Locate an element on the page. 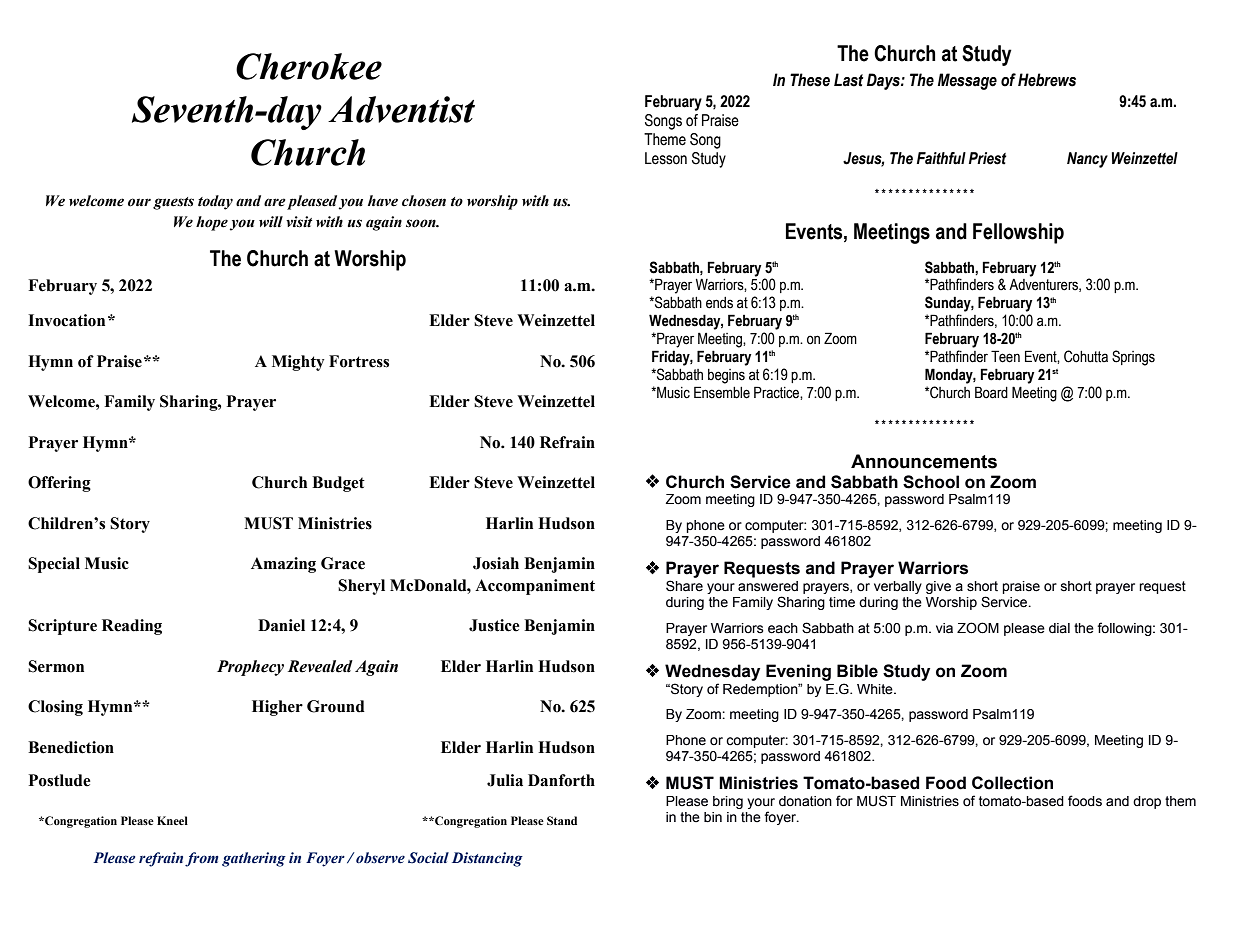 The image size is (1233, 952). Justice is located at coordinates (494, 625).
